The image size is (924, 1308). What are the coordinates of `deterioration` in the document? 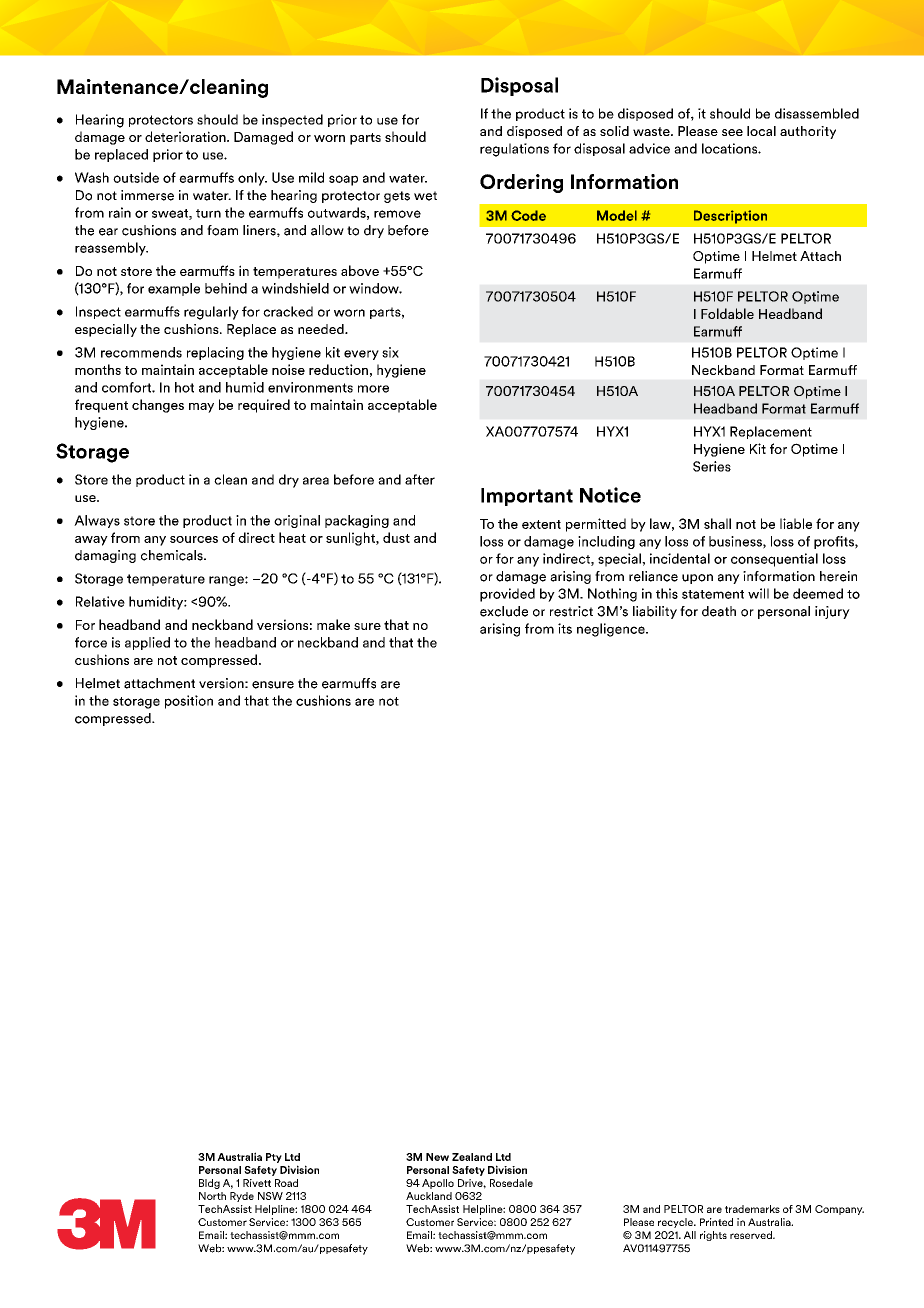 It's located at (186, 136).
